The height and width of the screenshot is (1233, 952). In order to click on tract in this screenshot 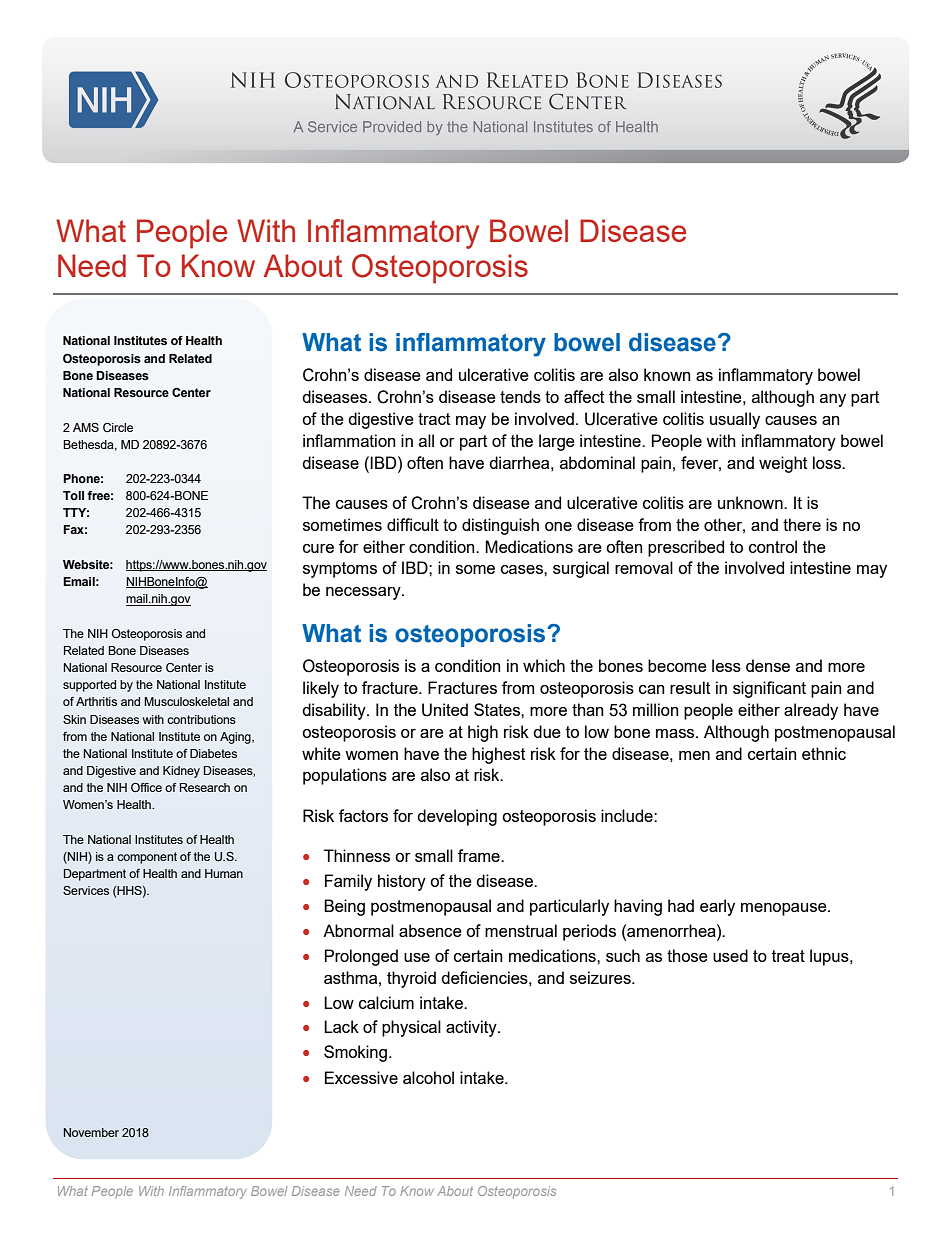, I will do `click(434, 419)`.
